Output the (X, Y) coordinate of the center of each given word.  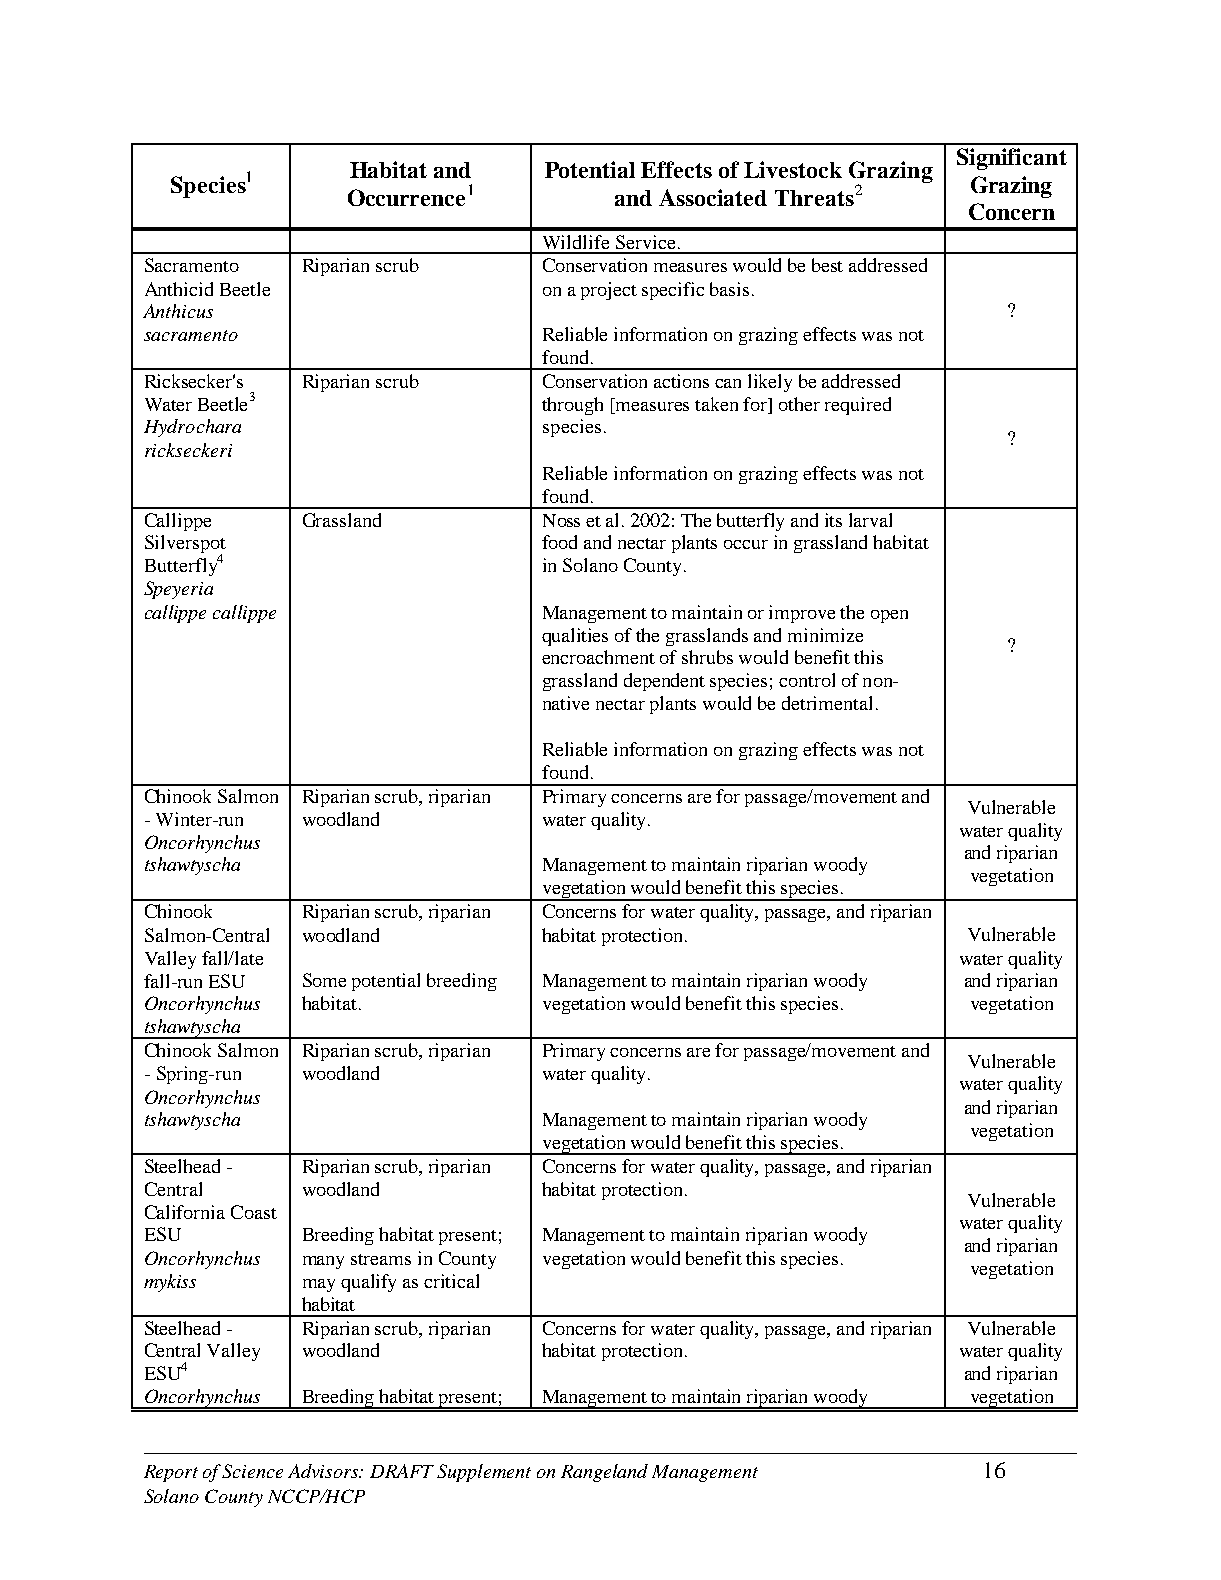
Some (324, 980)
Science (252, 1471)
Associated (713, 197)
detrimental (827, 703)
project (609, 291)
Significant (1012, 159)
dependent (664, 682)
